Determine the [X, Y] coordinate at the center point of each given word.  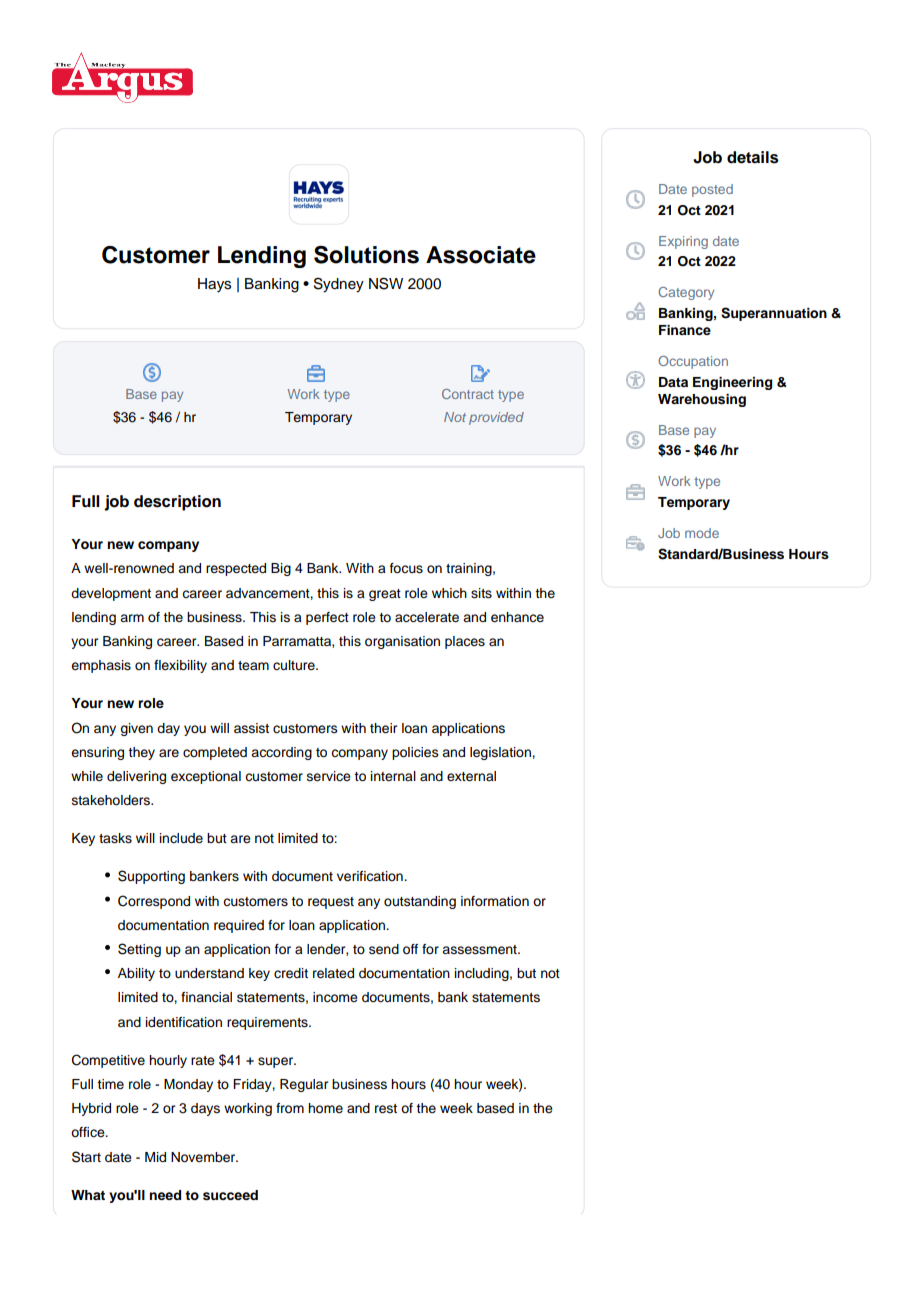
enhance [517, 617]
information [495, 901]
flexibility [180, 666]
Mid [155, 1157]
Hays [214, 285]
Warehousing [702, 400]
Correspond [154, 902]
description [177, 503]
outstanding [420, 902]
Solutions [366, 255]
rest [386, 1109]
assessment [480, 950]
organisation [402, 642]
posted [712, 190]
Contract [468, 394]
